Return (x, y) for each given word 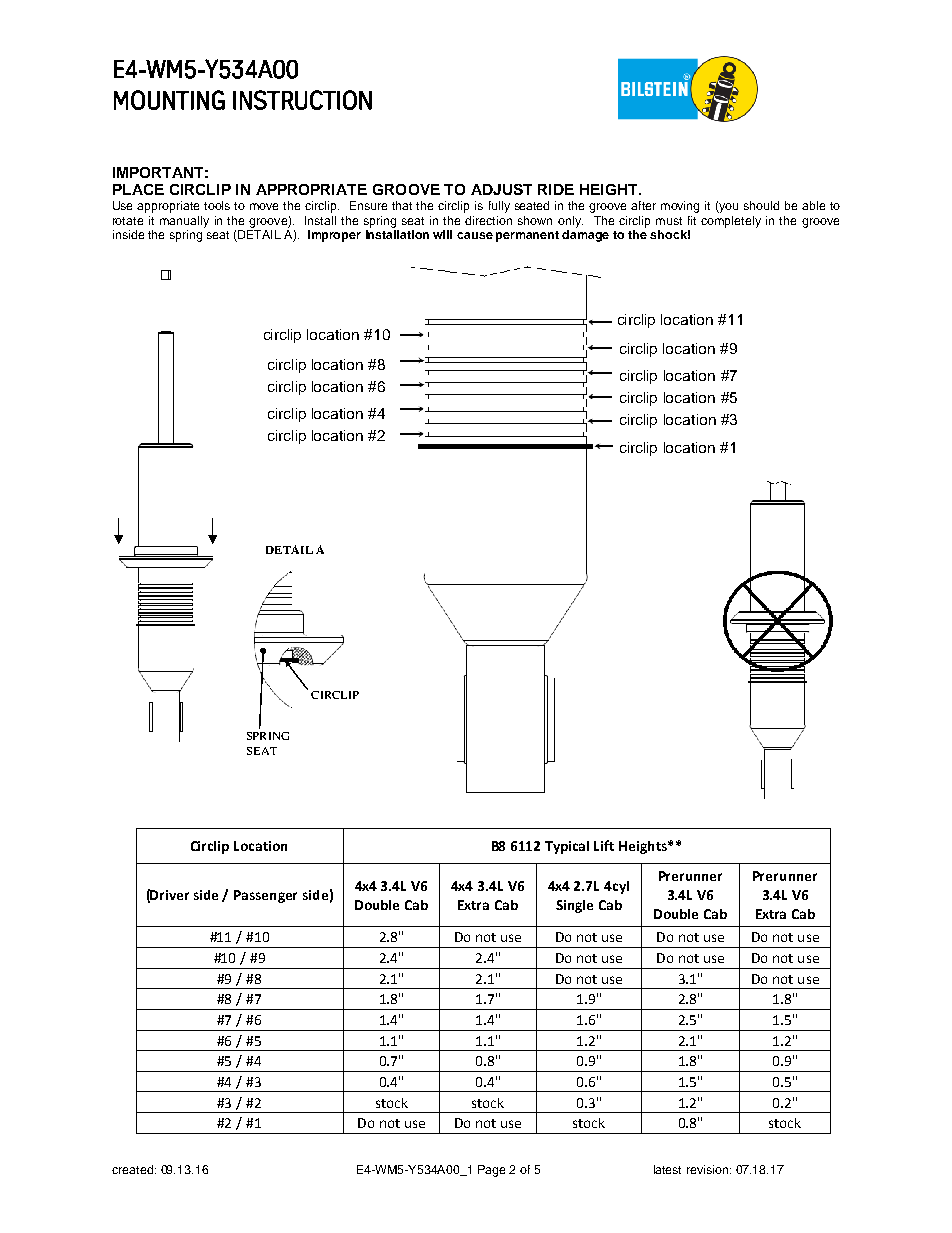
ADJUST (501, 189)
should (761, 205)
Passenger (265, 896)
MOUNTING (169, 100)
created (132, 1169)
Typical (567, 847)
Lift (604, 845)
